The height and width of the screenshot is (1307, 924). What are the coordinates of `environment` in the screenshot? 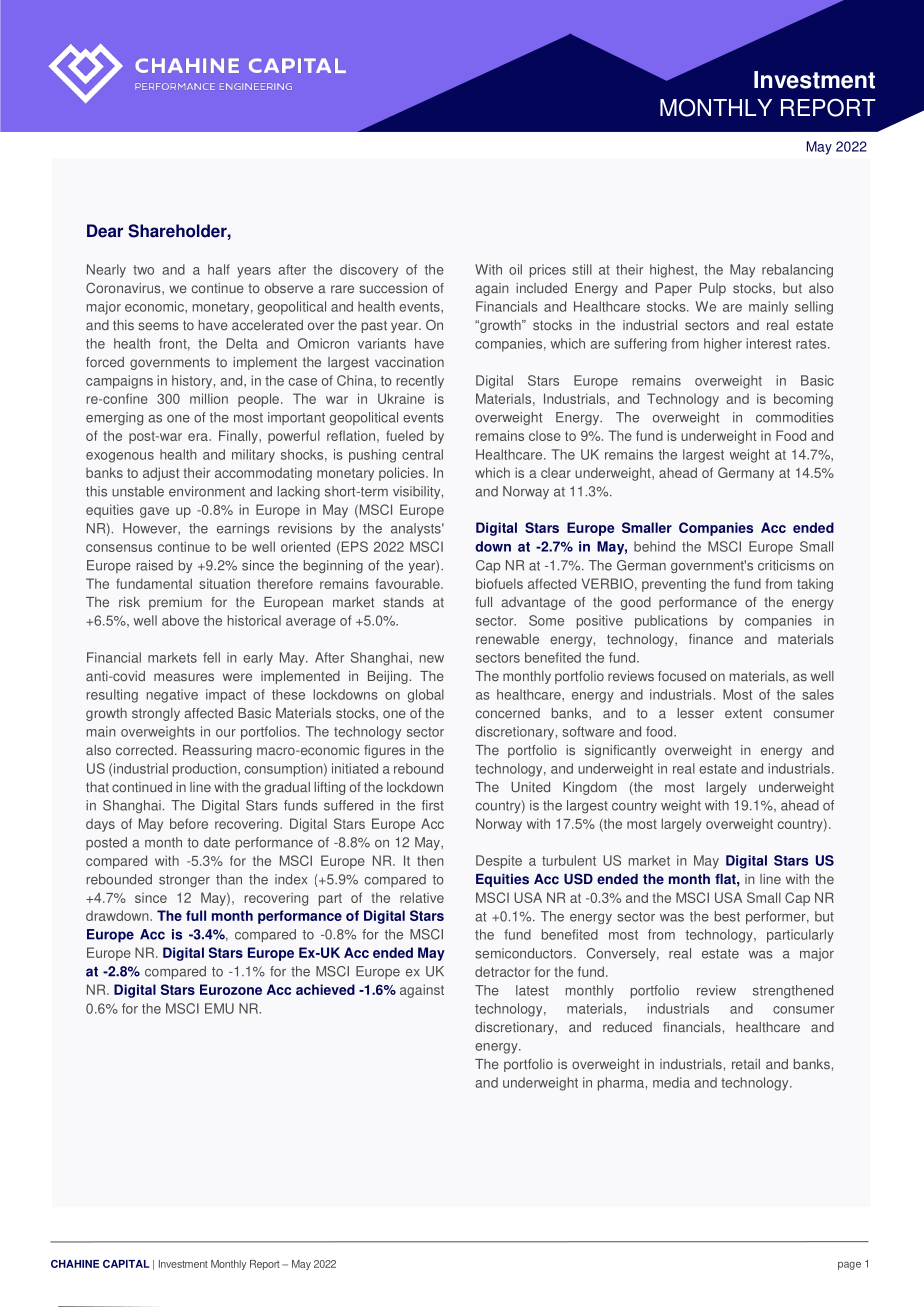 It's located at (207, 491).
